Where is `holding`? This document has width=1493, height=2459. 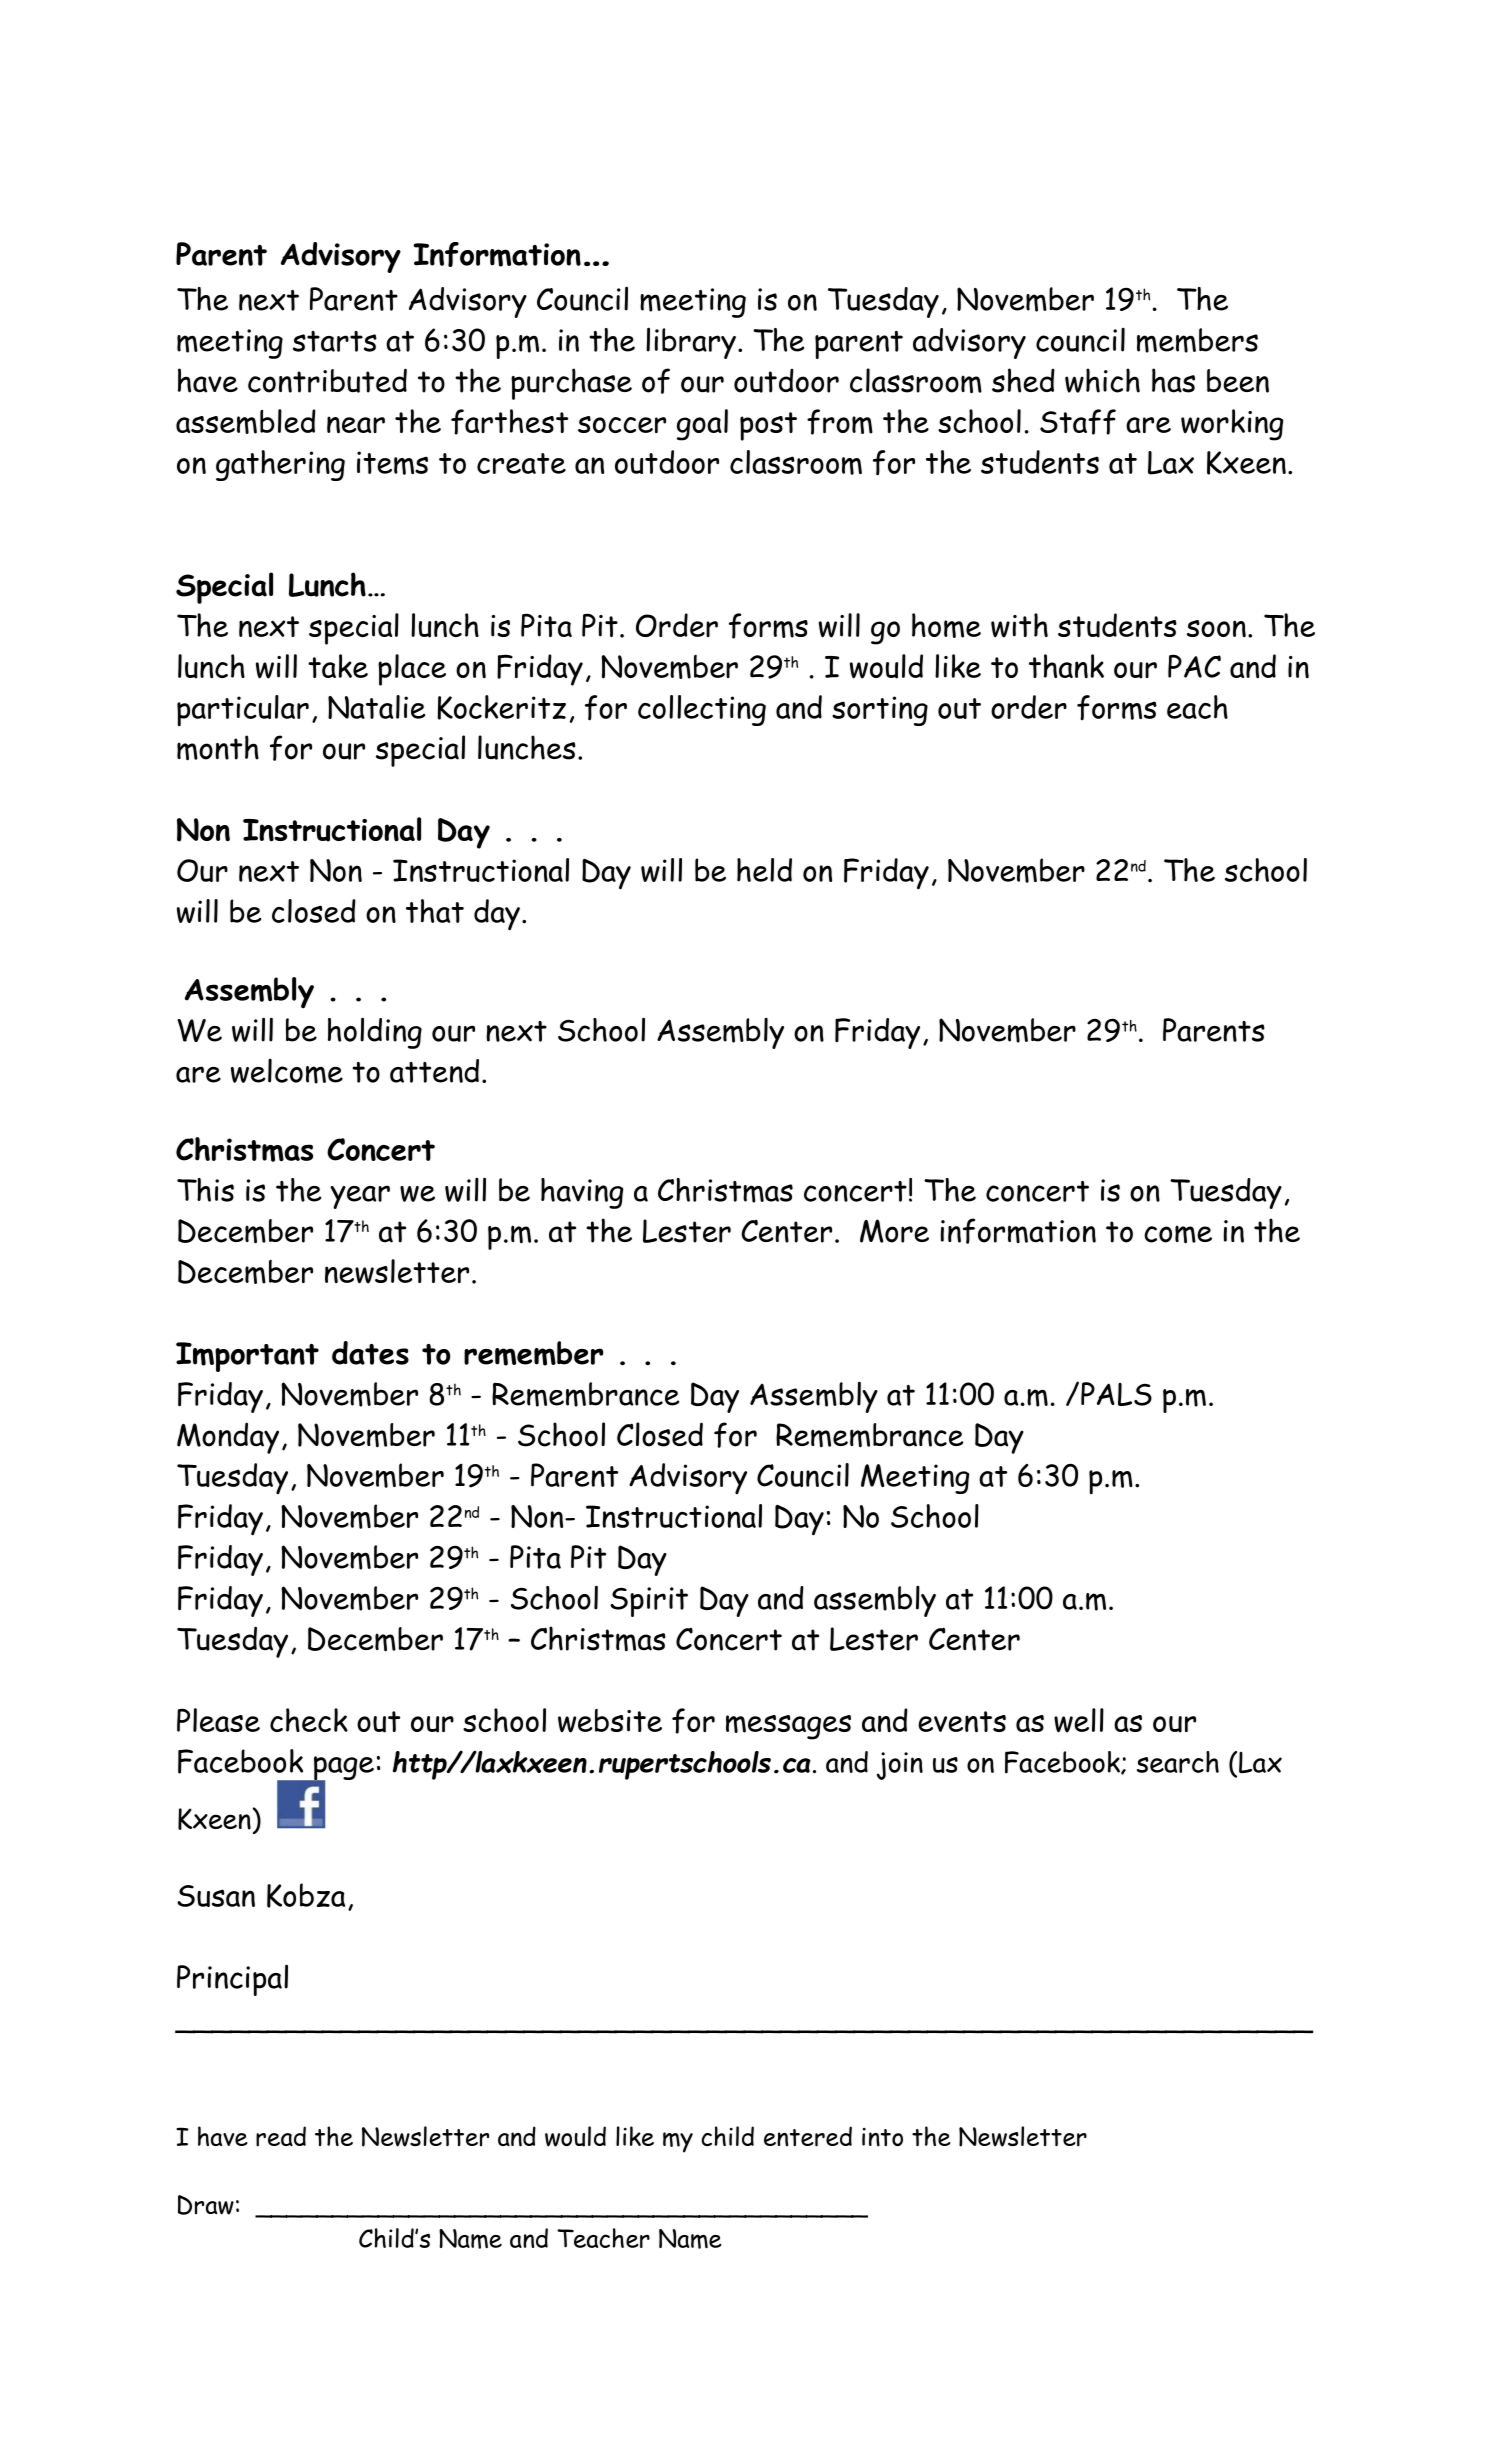
holding is located at coordinates (375, 1033).
